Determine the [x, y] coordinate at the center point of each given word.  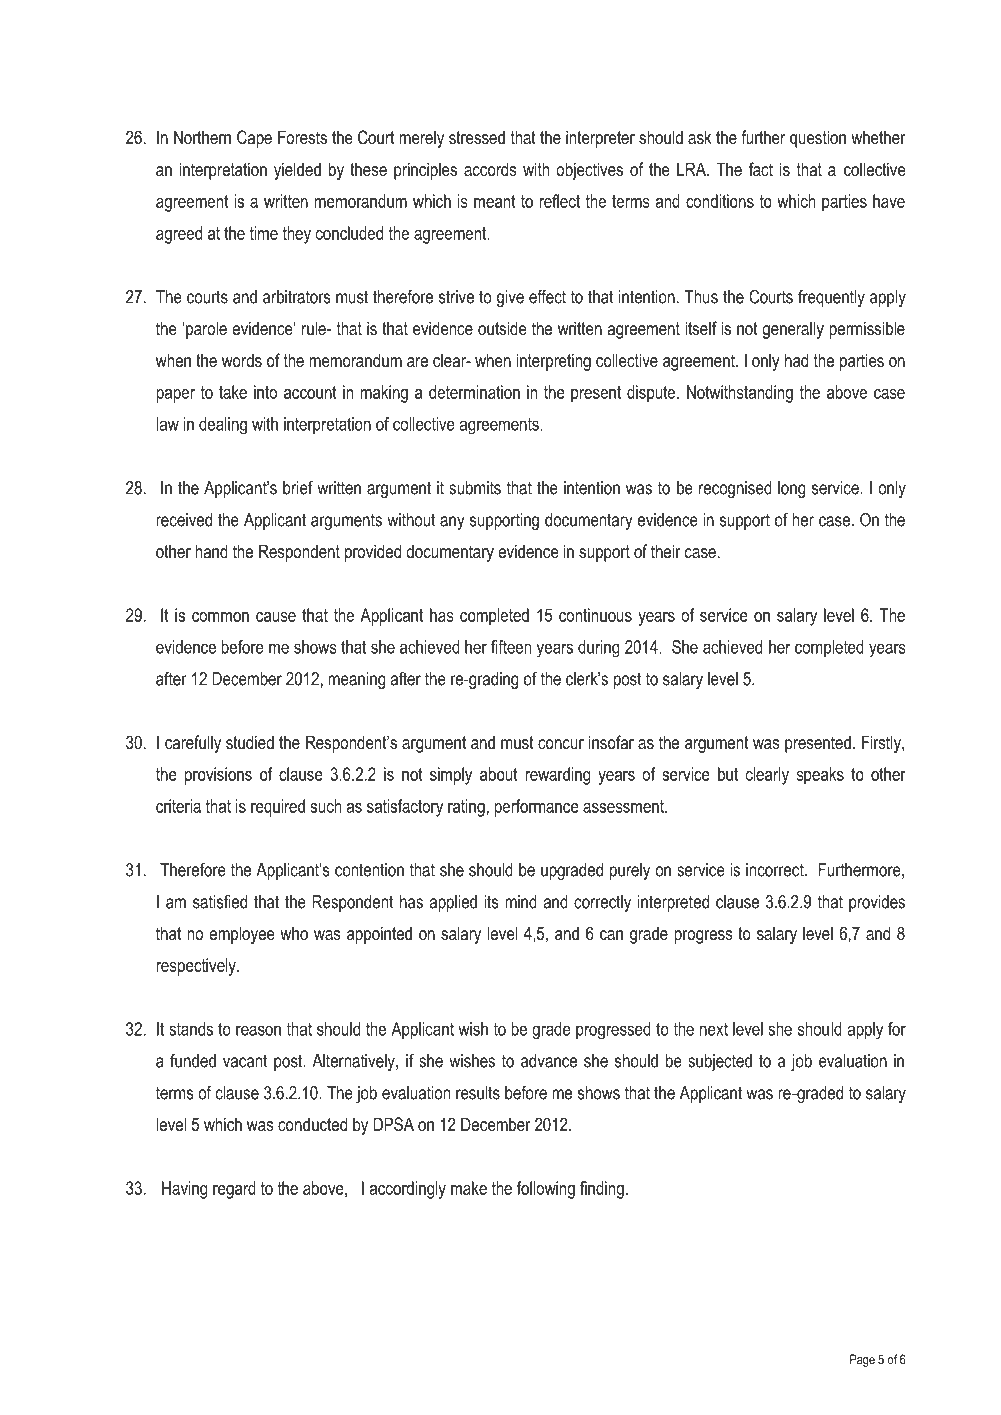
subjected [720, 1062]
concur [561, 744]
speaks [820, 776]
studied [250, 742]
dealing [223, 426]
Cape [254, 139]
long [791, 489]
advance [549, 1061]
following [546, 1190]
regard [234, 1190]
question [818, 139]
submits [475, 488]
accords [490, 169]
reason [258, 1030]
